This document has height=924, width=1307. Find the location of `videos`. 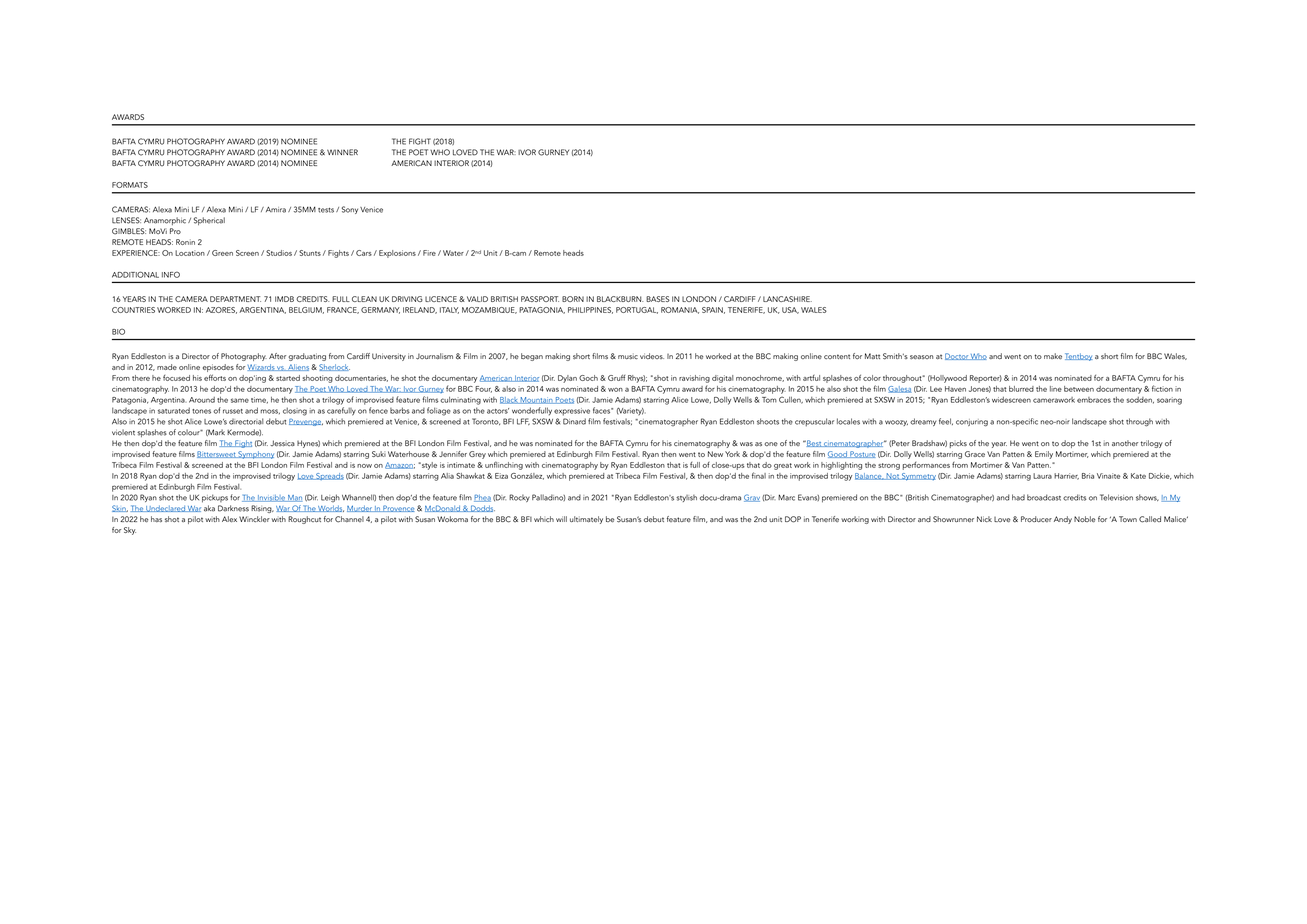

videos is located at coordinates (652, 356).
